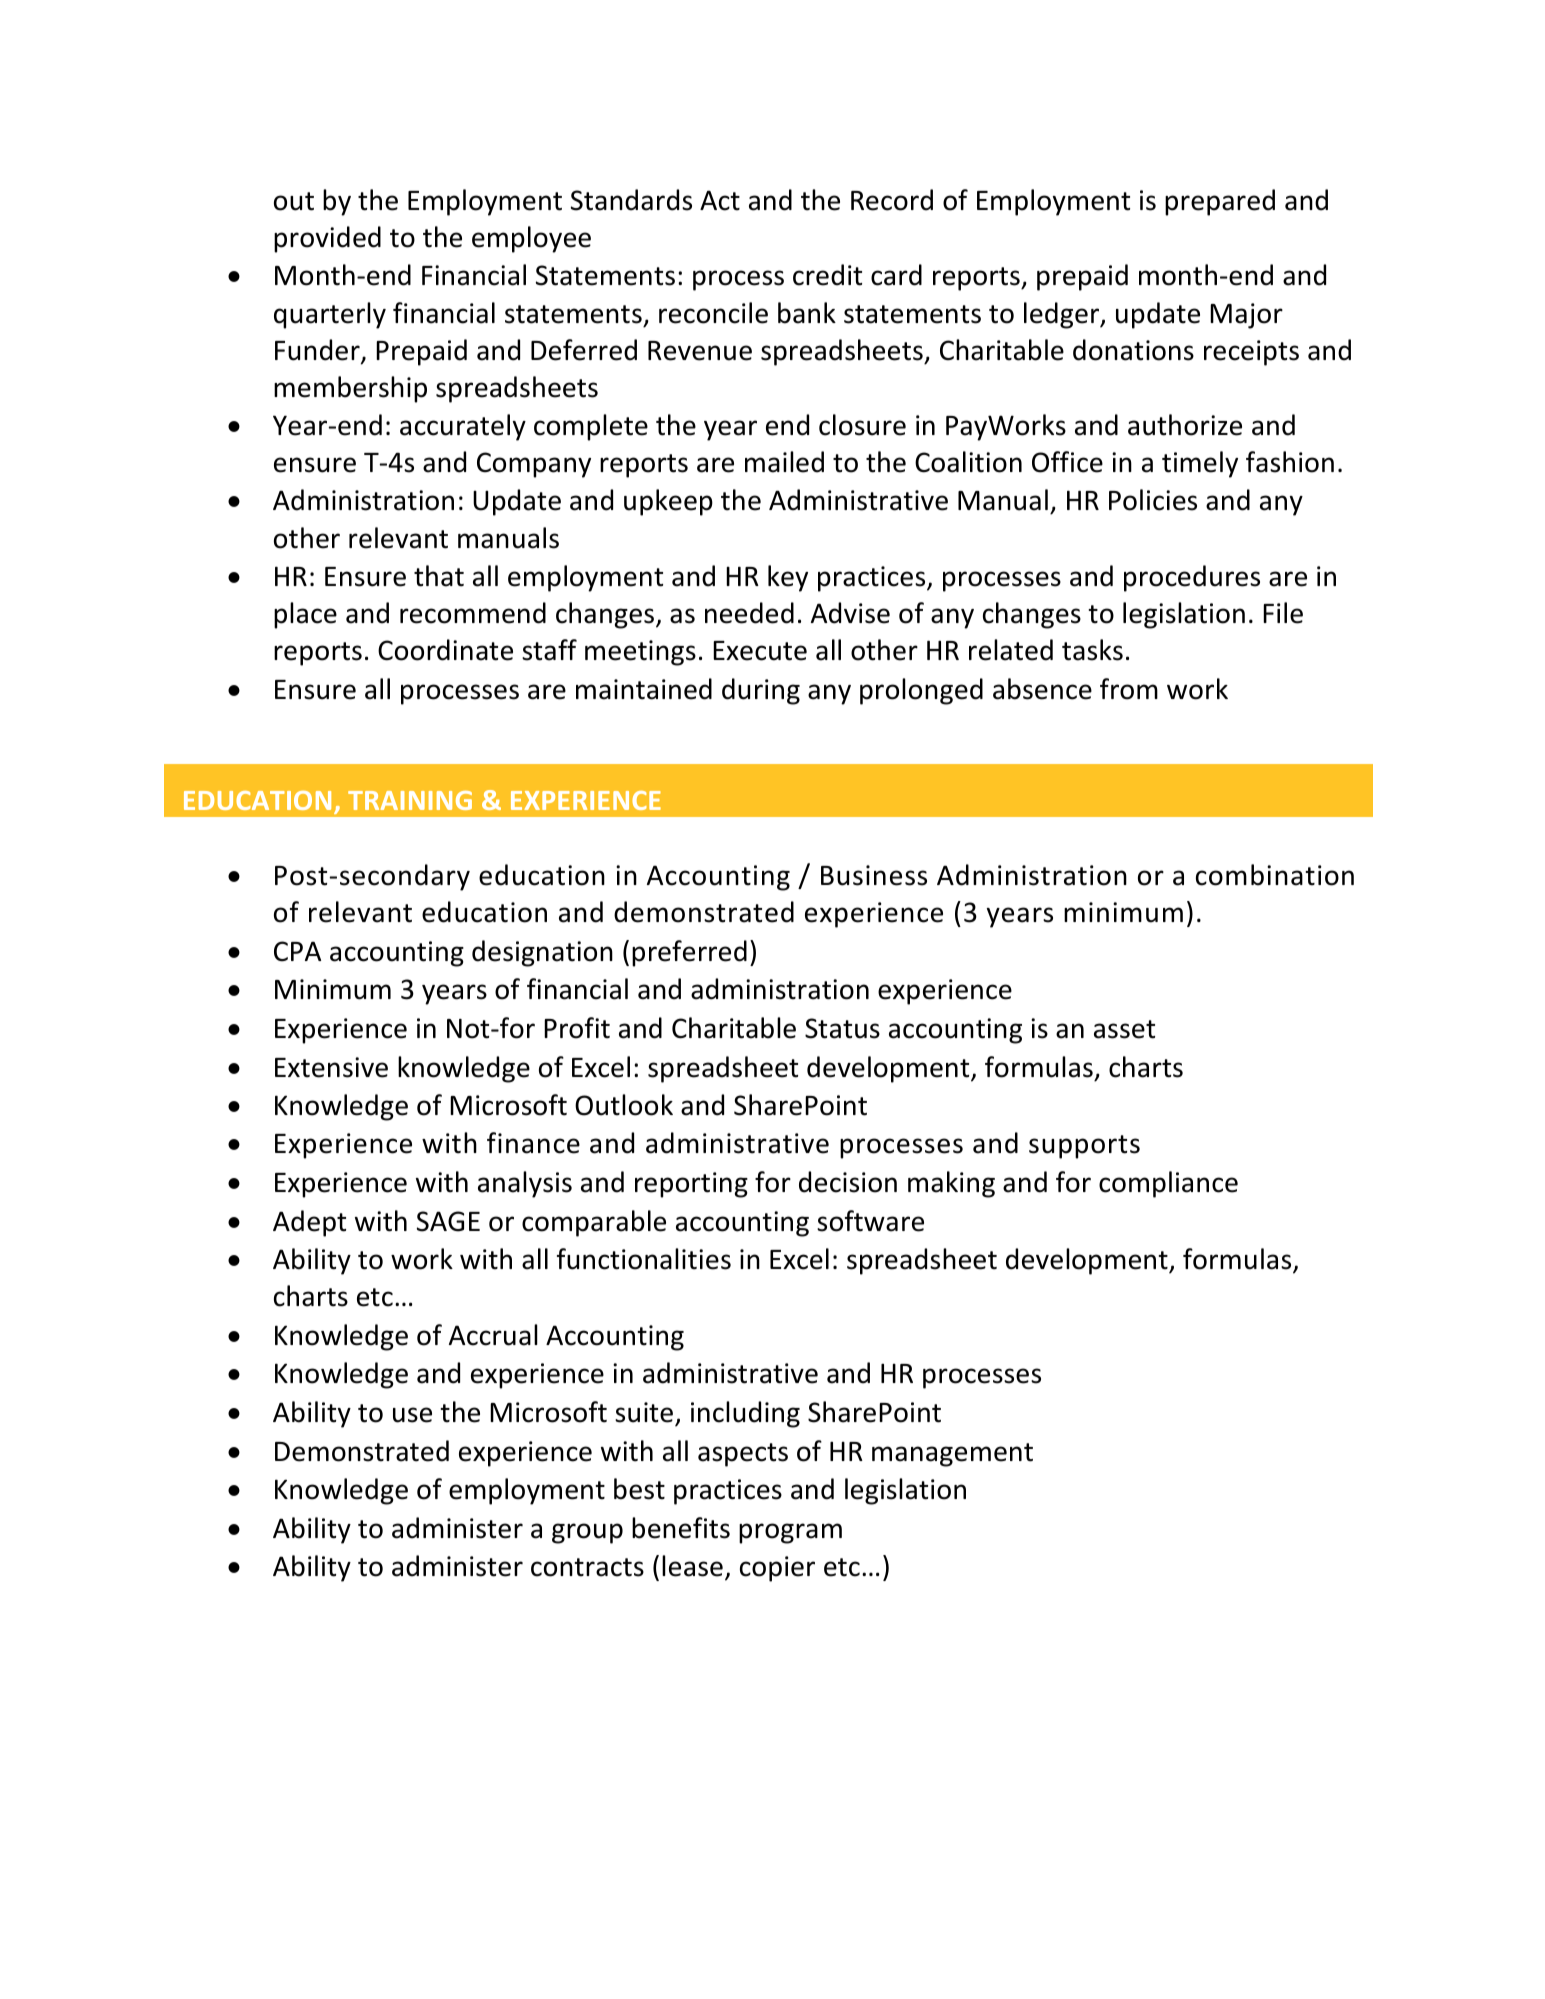  What do you see at coordinates (439, 576) in the page?
I see `that` at bounding box center [439, 576].
